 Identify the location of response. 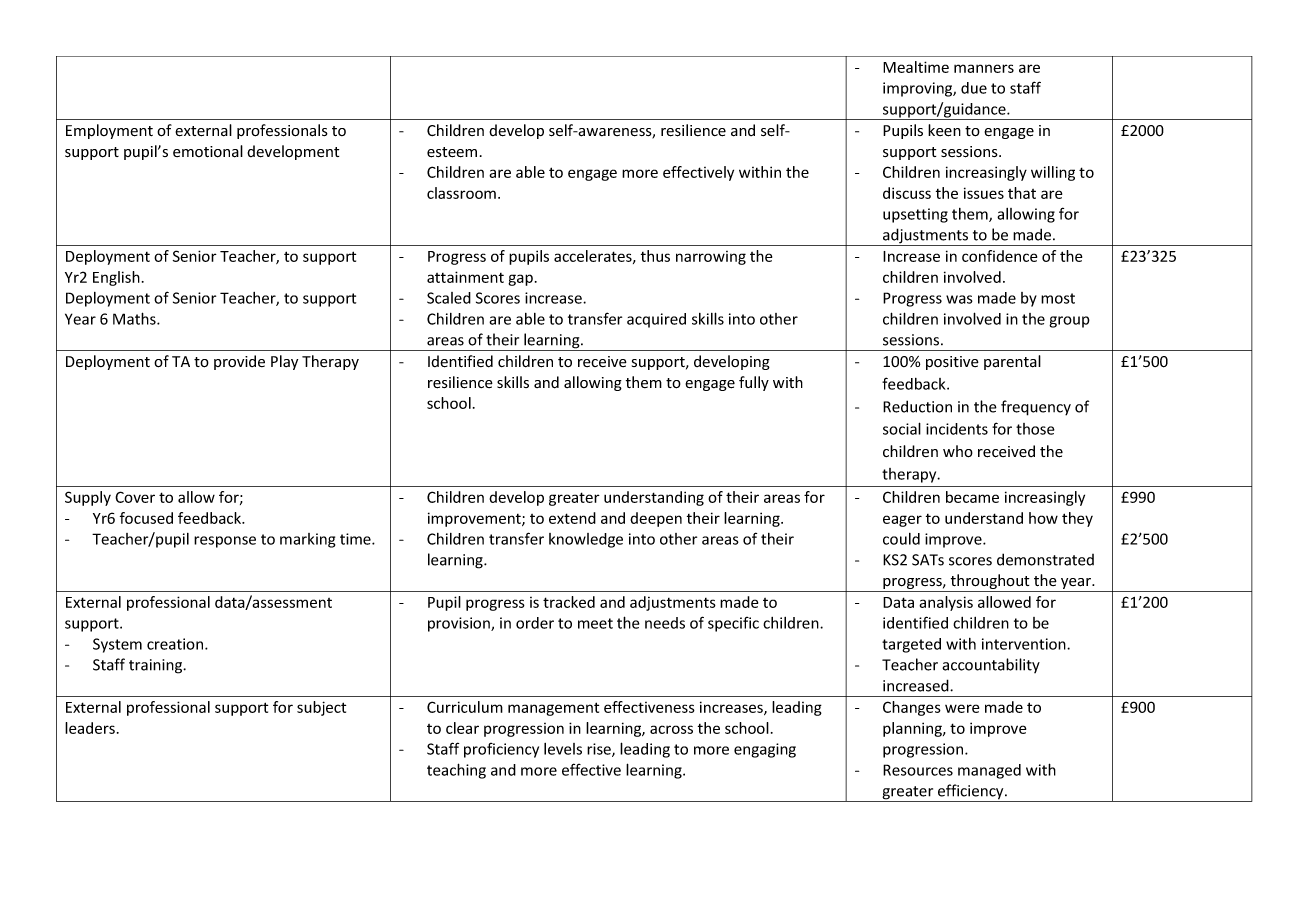
(225, 542).
